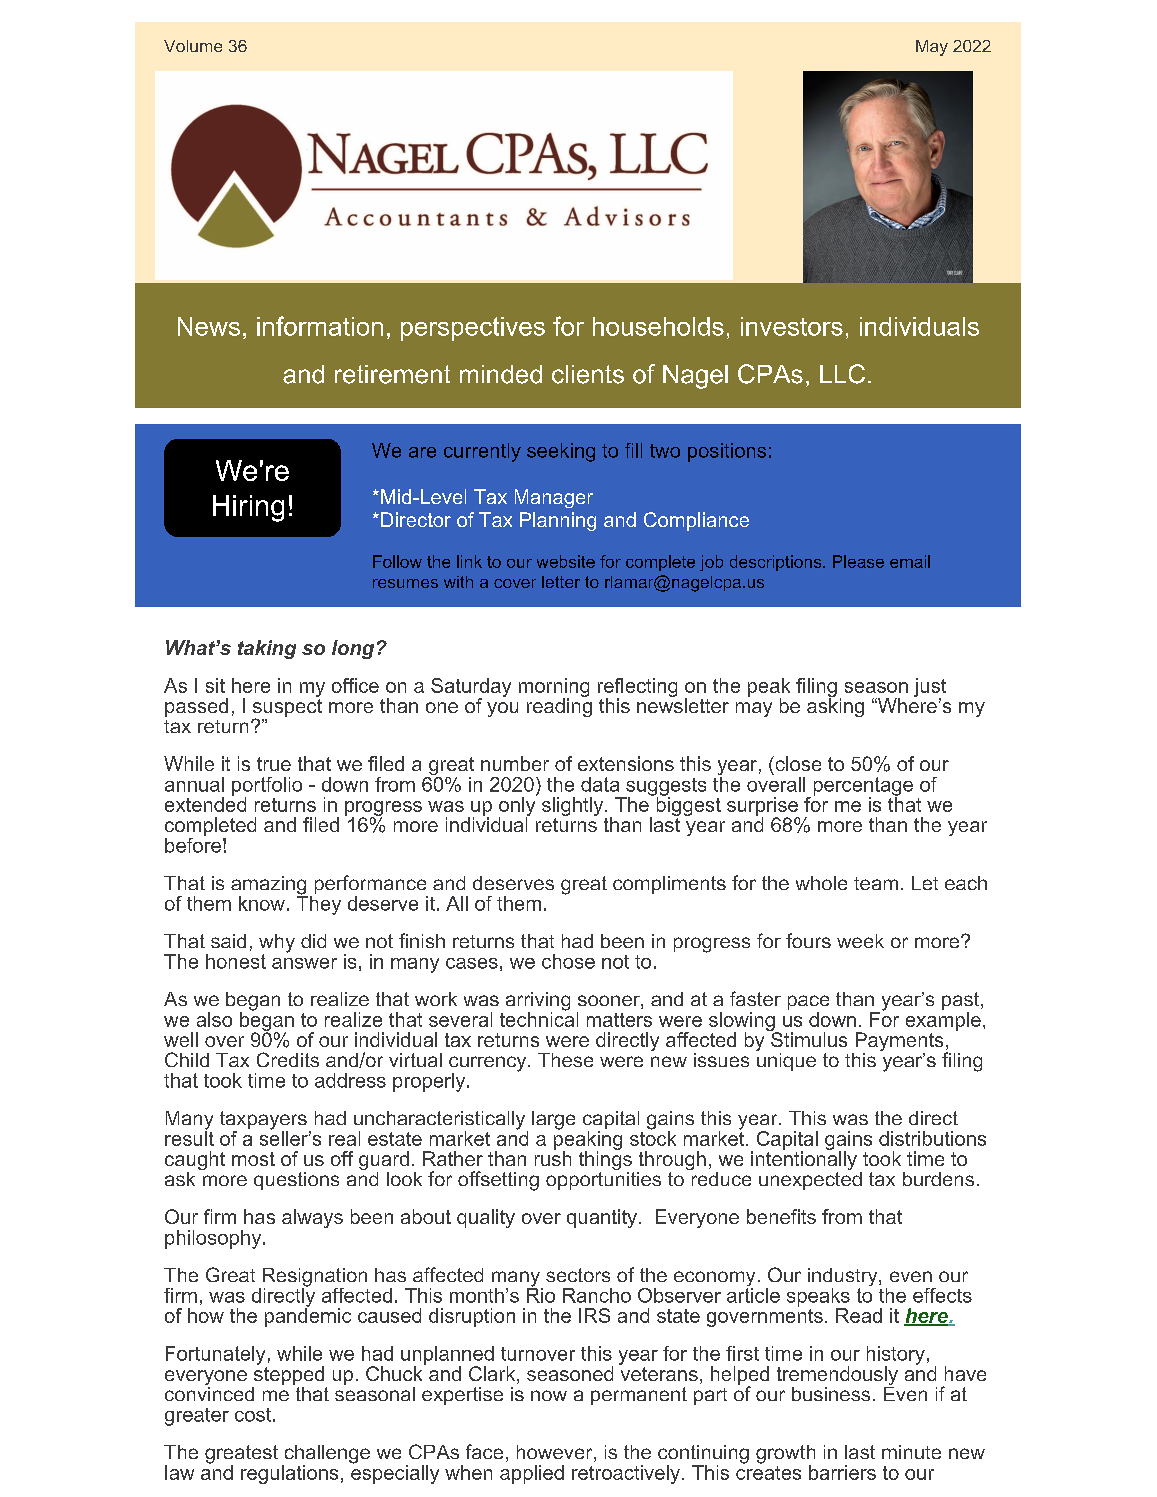 The width and height of the page is (1157, 1497). What do you see at coordinates (553, 1120) in the page?
I see `large` at bounding box center [553, 1120].
